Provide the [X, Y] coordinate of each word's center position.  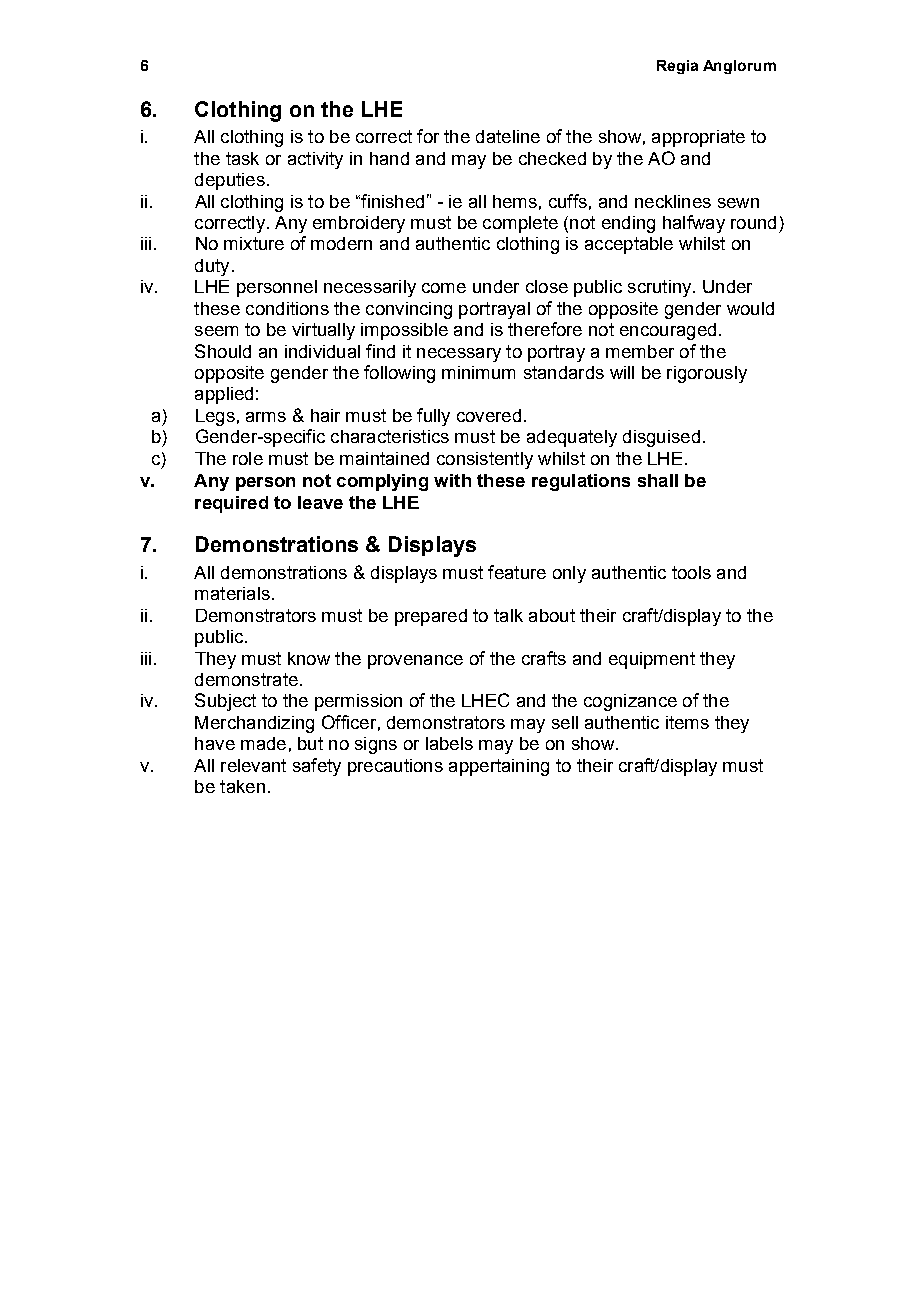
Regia [677, 67]
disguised [661, 438]
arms [266, 417]
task [242, 158]
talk [508, 615]
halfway [694, 224]
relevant [253, 765]
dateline [508, 136]
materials [232, 593]
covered [489, 415]
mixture [254, 243]
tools [691, 572]
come [444, 288]
